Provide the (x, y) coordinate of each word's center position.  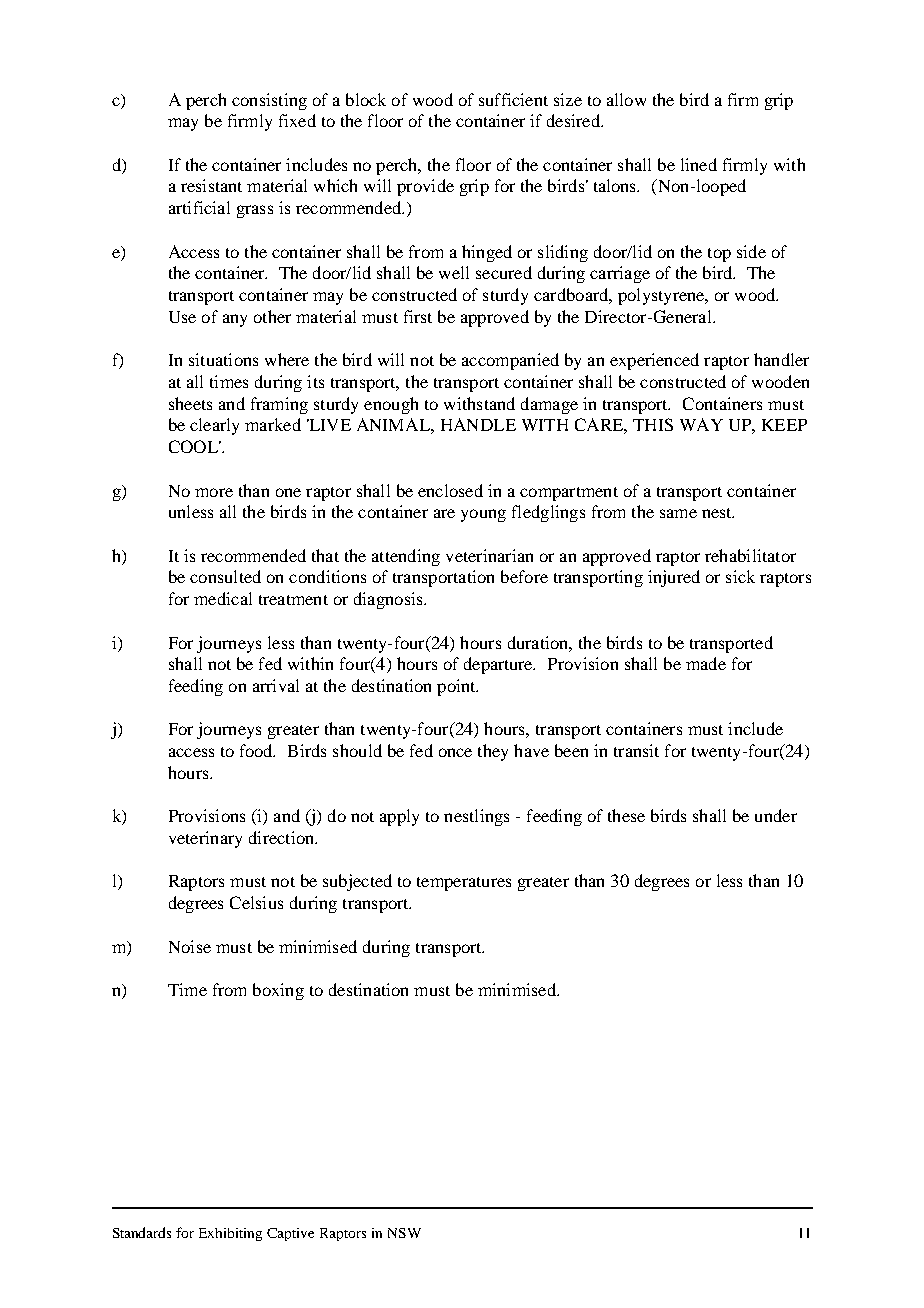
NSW (404, 1233)
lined (699, 164)
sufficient (513, 99)
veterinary (205, 839)
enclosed (450, 490)
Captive (290, 1234)
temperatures (464, 884)
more (214, 492)
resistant (211, 185)
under (776, 815)
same (678, 513)
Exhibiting (230, 1234)
